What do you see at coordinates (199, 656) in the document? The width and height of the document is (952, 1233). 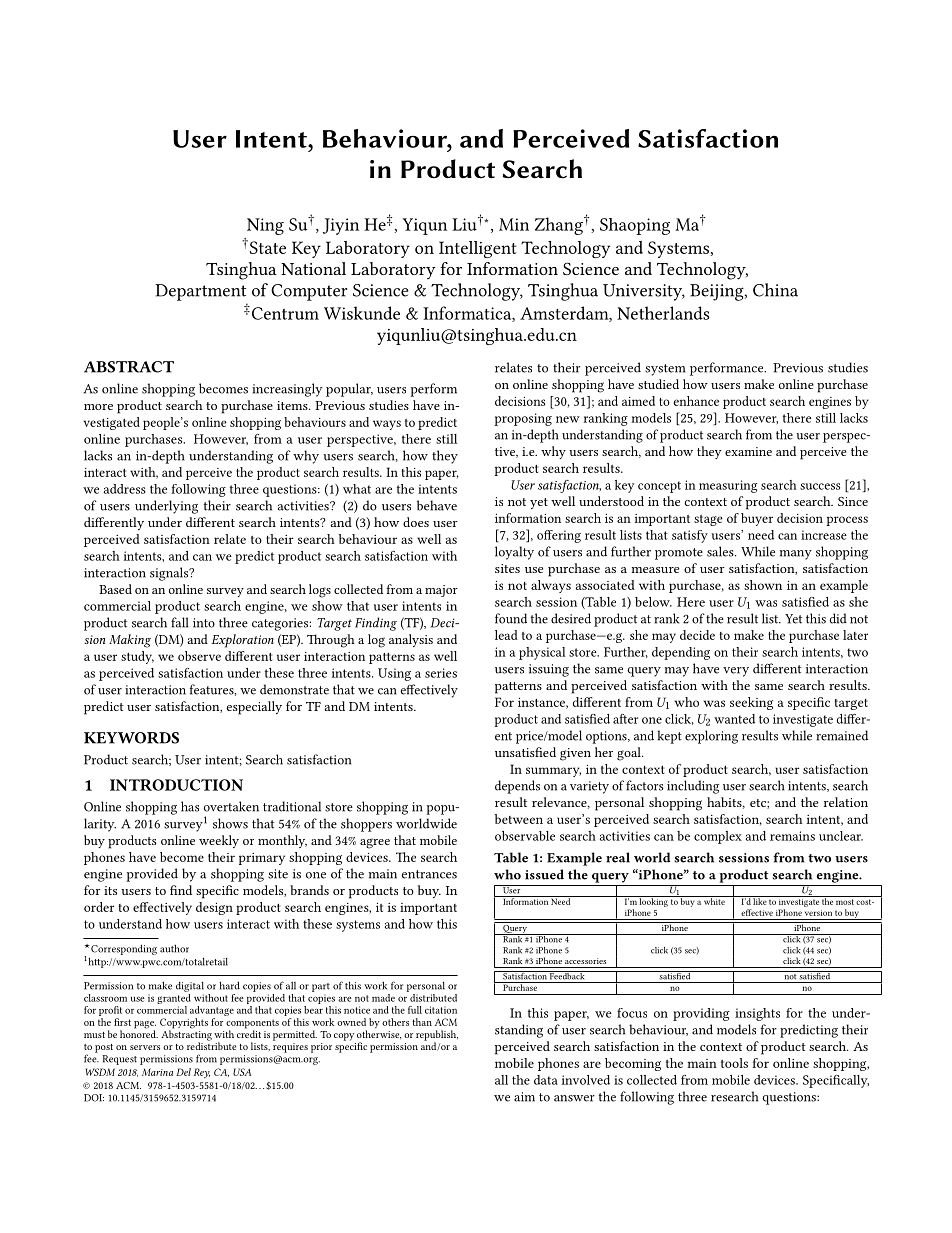 I see `observe` at bounding box center [199, 656].
